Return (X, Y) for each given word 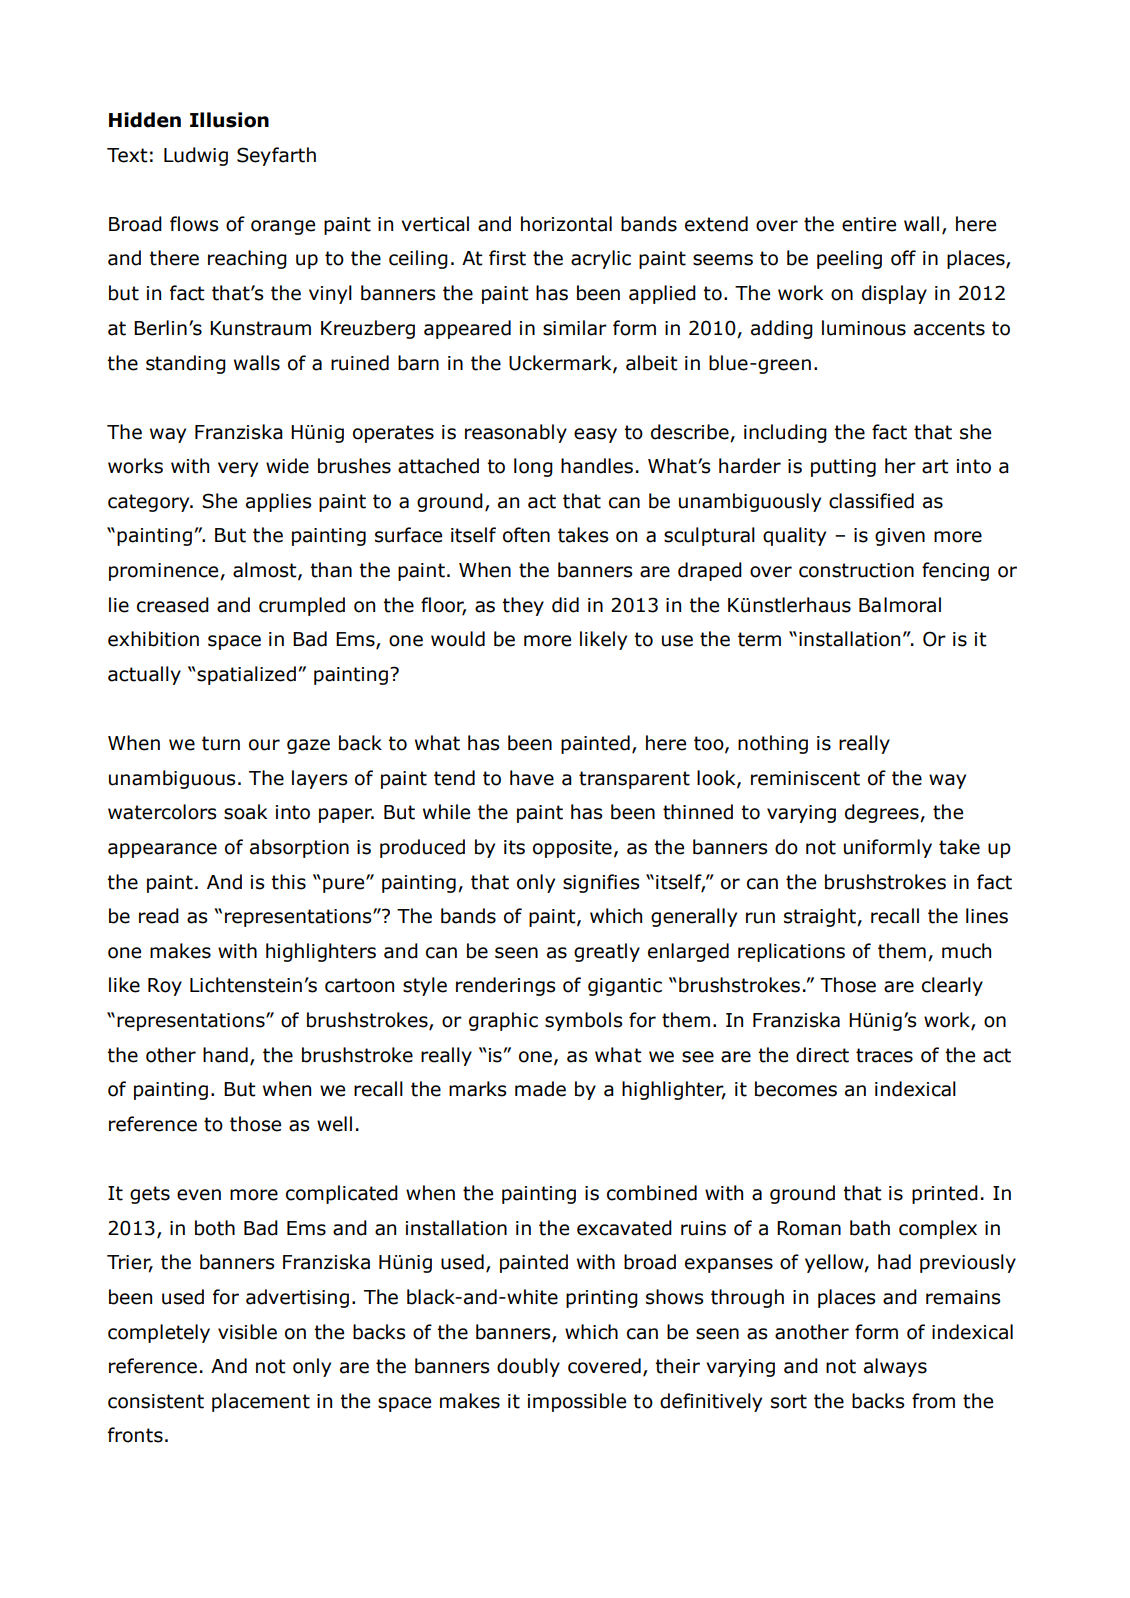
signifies (601, 883)
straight (821, 917)
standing (186, 364)
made (540, 1089)
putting (843, 468)
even (199, 1195)
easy (595, 435)
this (288, 882)
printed (945, 1194)
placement (261, 1402)
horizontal (566, 224)
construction (856, 570)
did (565, 605)
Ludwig (196, 156)
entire (869, 224)
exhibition (153, 639)
